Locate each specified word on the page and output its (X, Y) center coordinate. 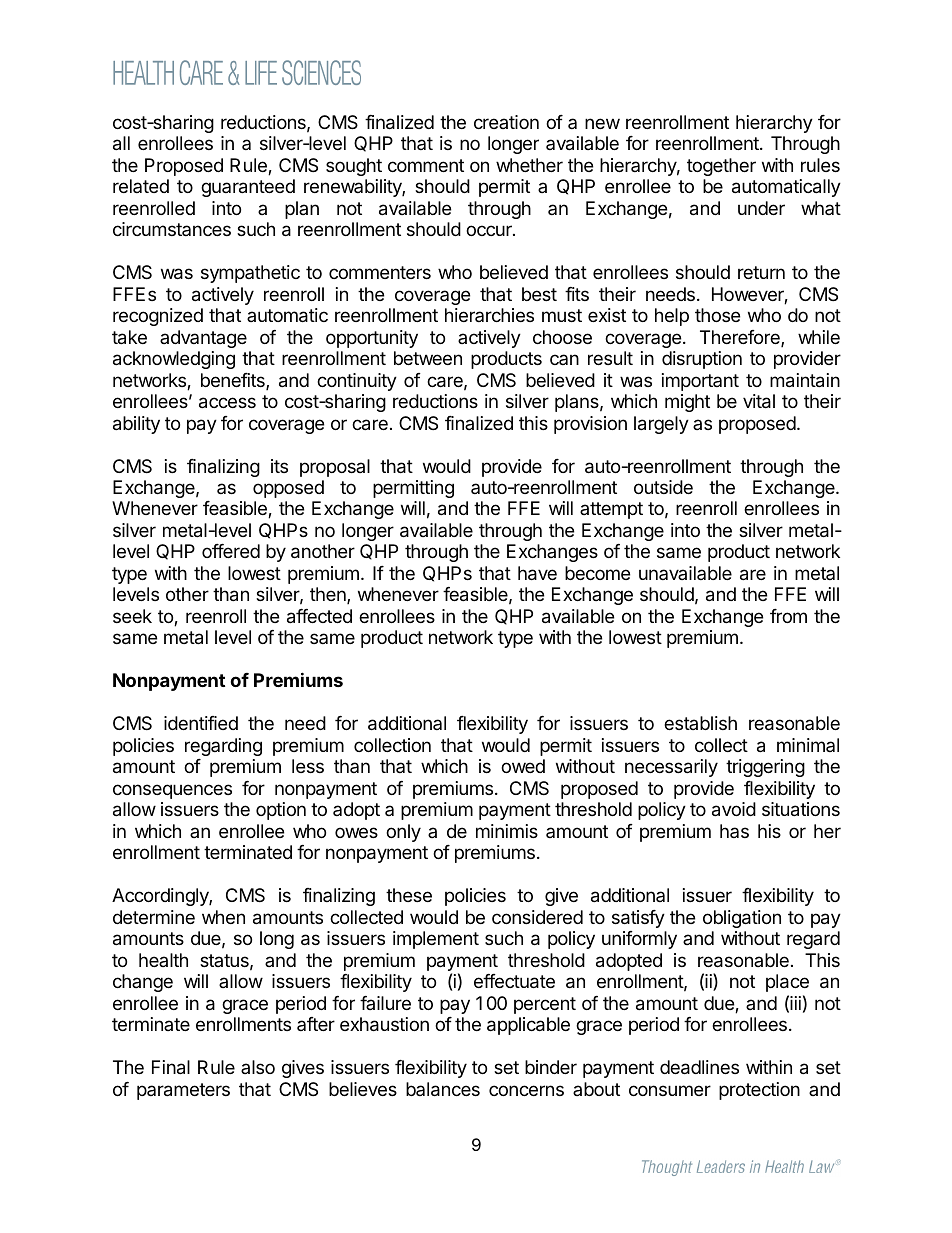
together (721, 167)
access (227, 403)
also (258, 1067)
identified (201, 723)
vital (759, 401)
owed (523, 766)
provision (590, 425)
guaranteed (248, 188)
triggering (765, 768)
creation (506, 122)
